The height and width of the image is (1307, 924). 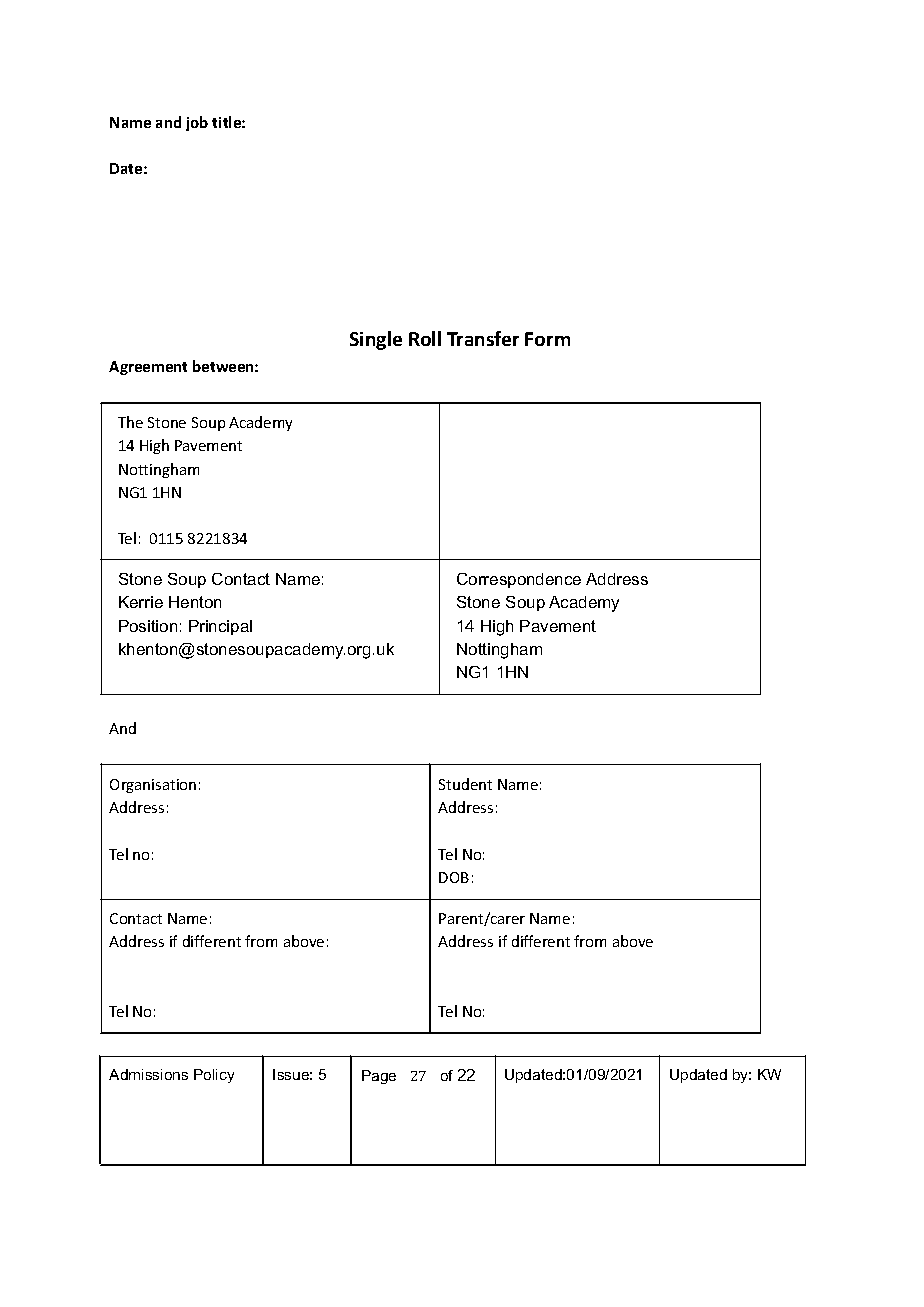 What do you see at coordinates (148, 1074) in the image?
I see `Admissions` at bounding box center [148, 1074].
